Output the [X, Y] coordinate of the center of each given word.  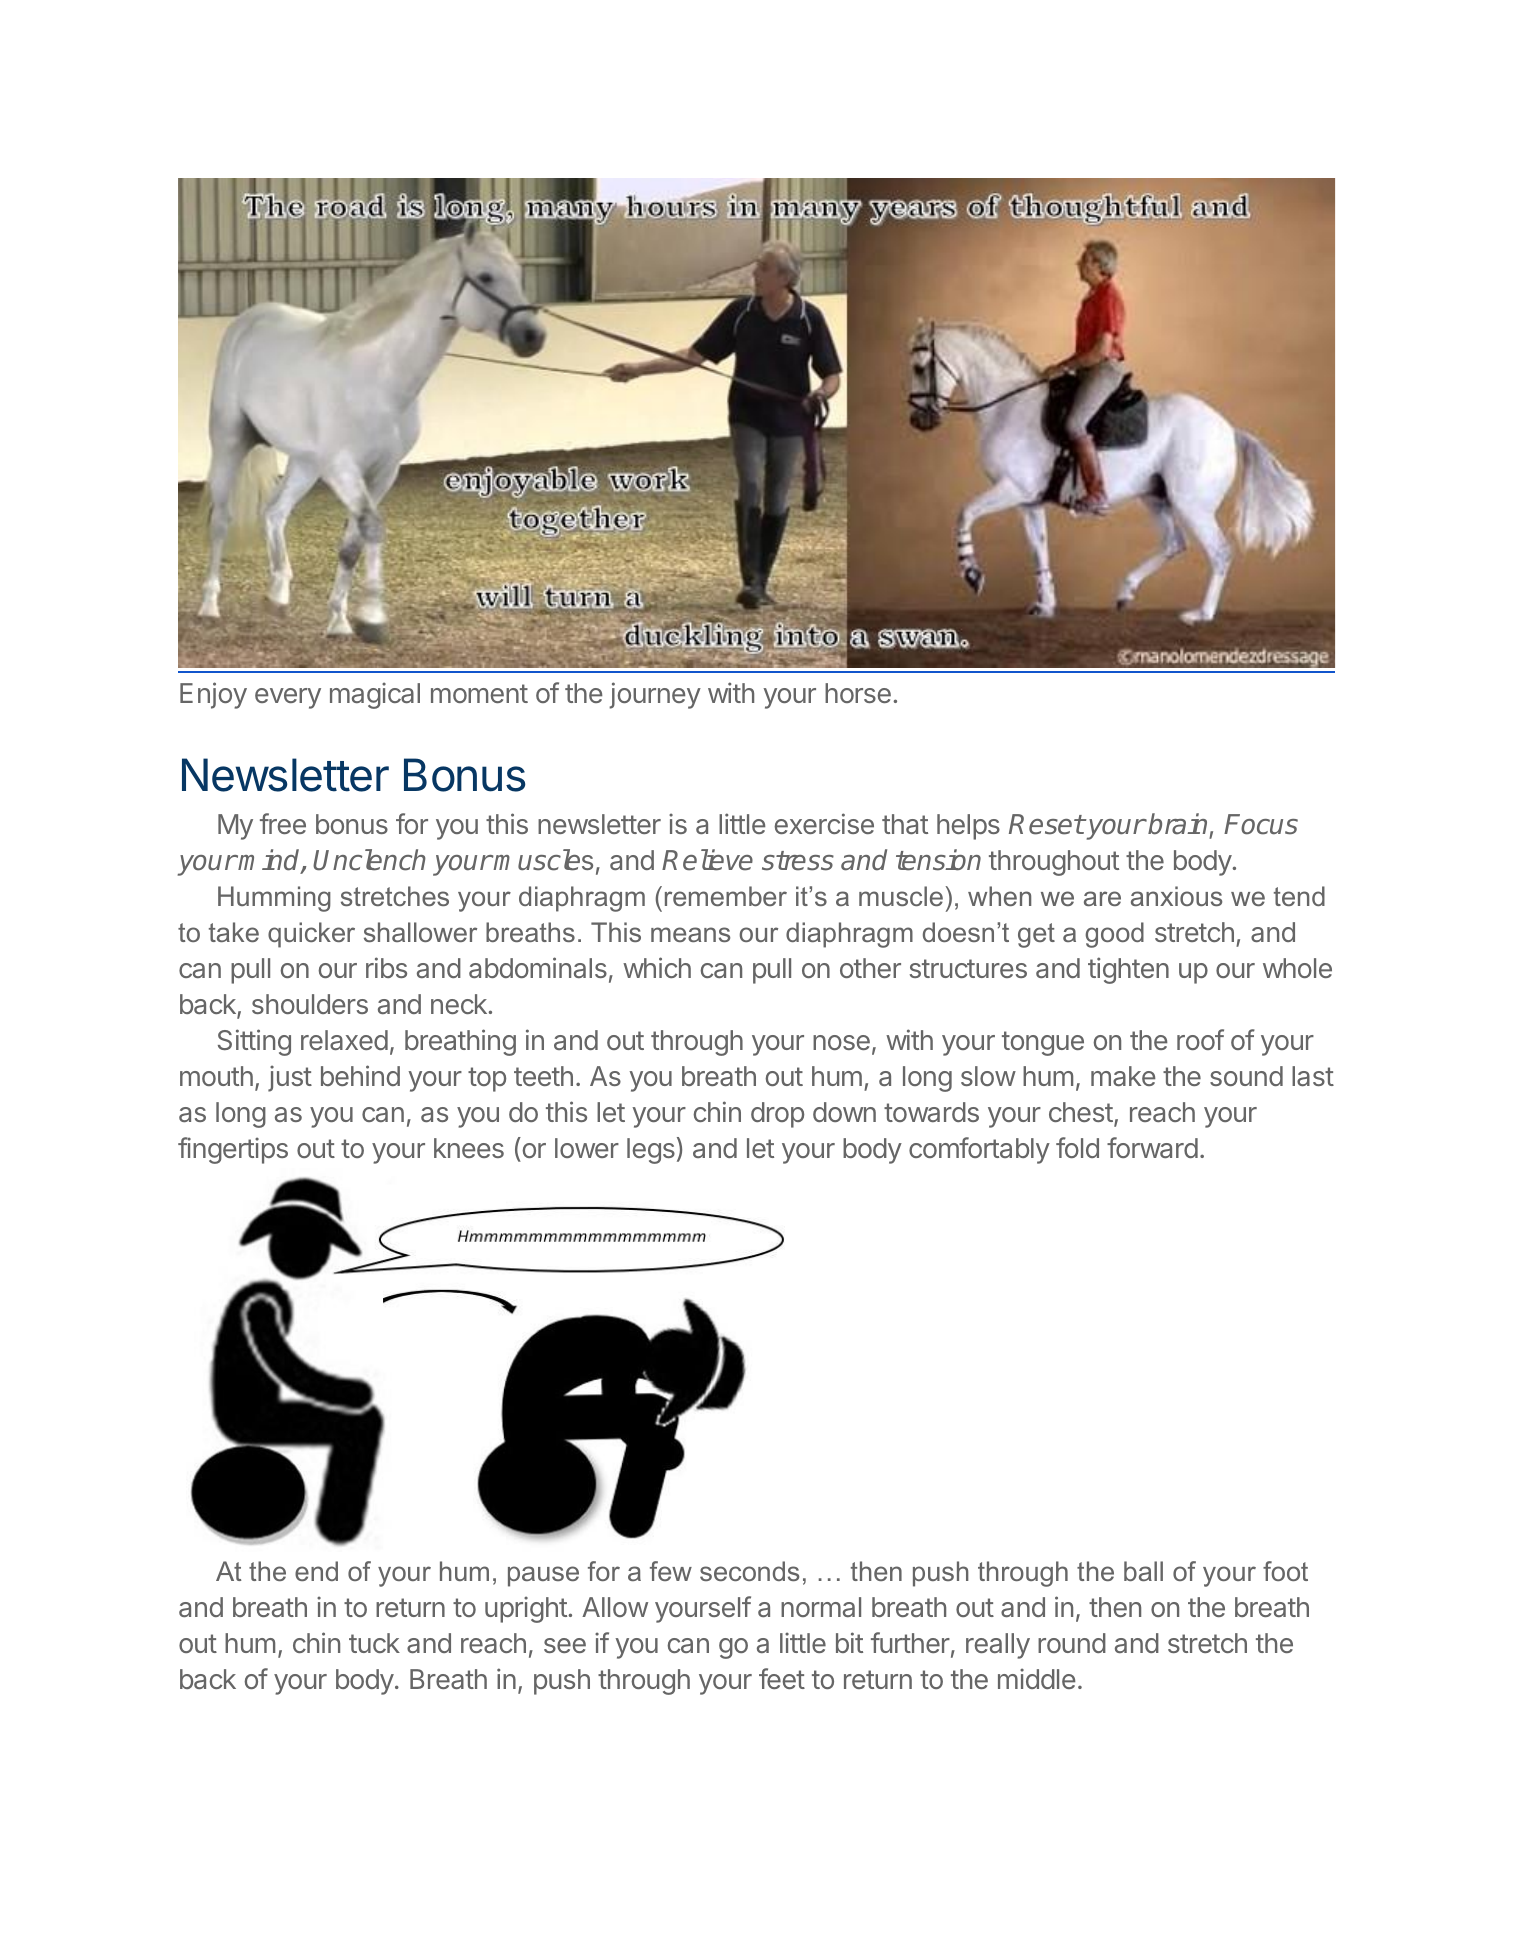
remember [726, 896]
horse [858, 693]
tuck [374, 1643]
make [1123, 1076]
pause [543, 1576]
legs [651, 1151]
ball [1143, 1571]
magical [375, 695]
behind [360, 1075]
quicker [311, 935]
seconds [749, 1571]
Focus [1261, 824]
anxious [1176, 896]
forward [1152, 1147]
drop [777, 1115]
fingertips [233, 1150]
